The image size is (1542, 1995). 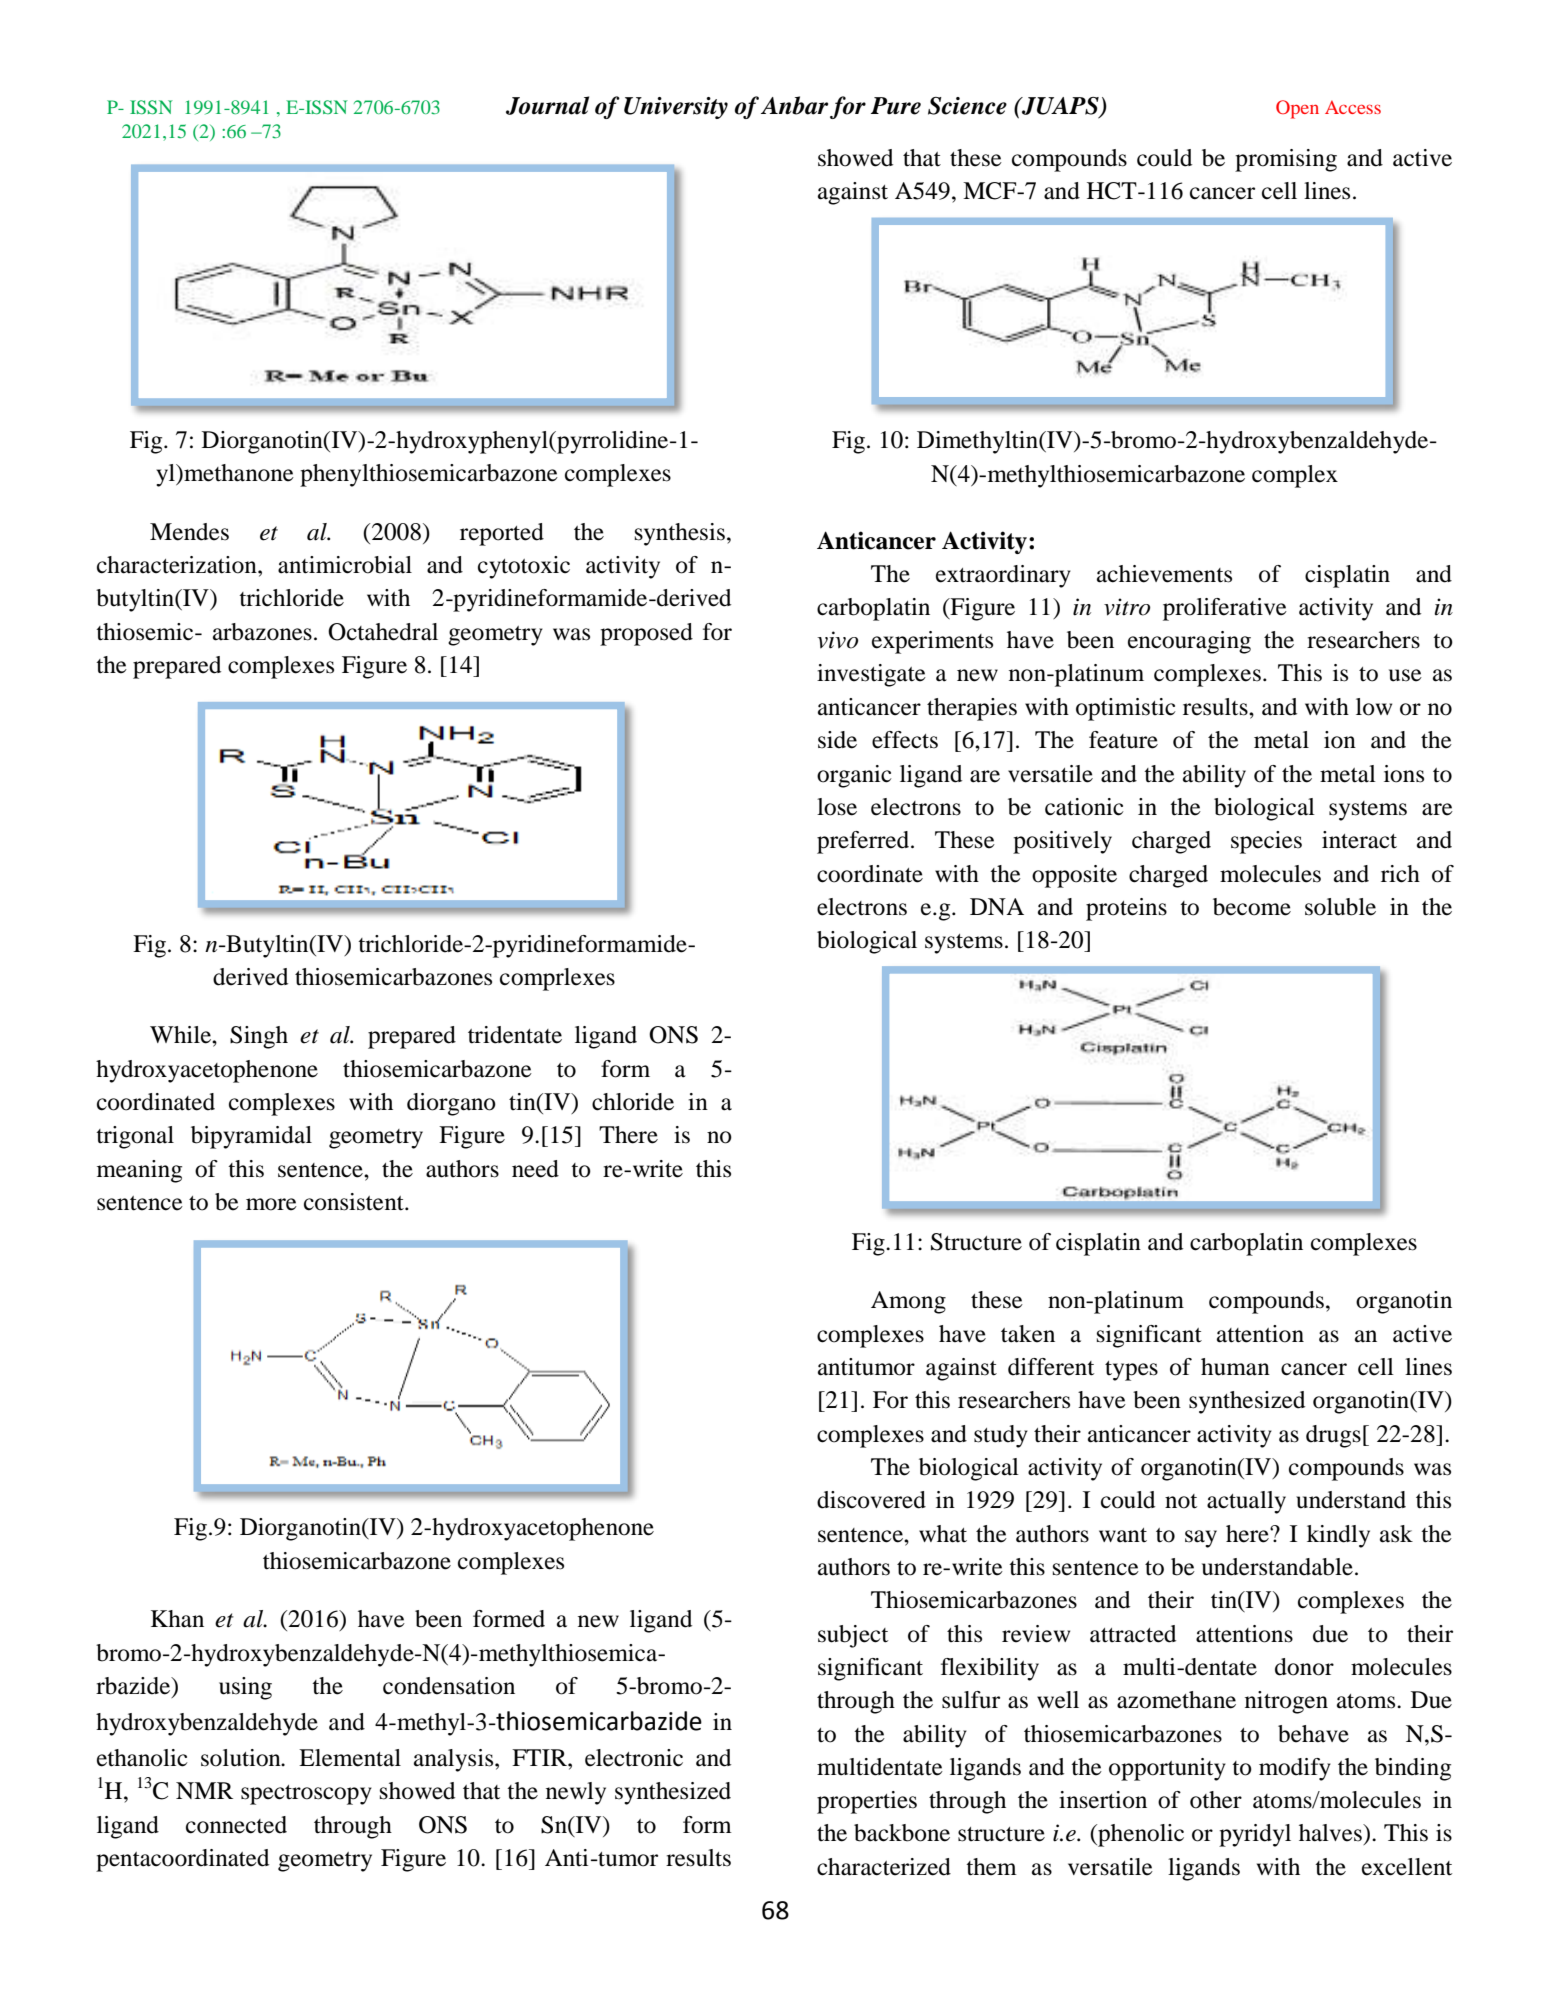 I want to click on other, so click(x=1216, y=1800).
